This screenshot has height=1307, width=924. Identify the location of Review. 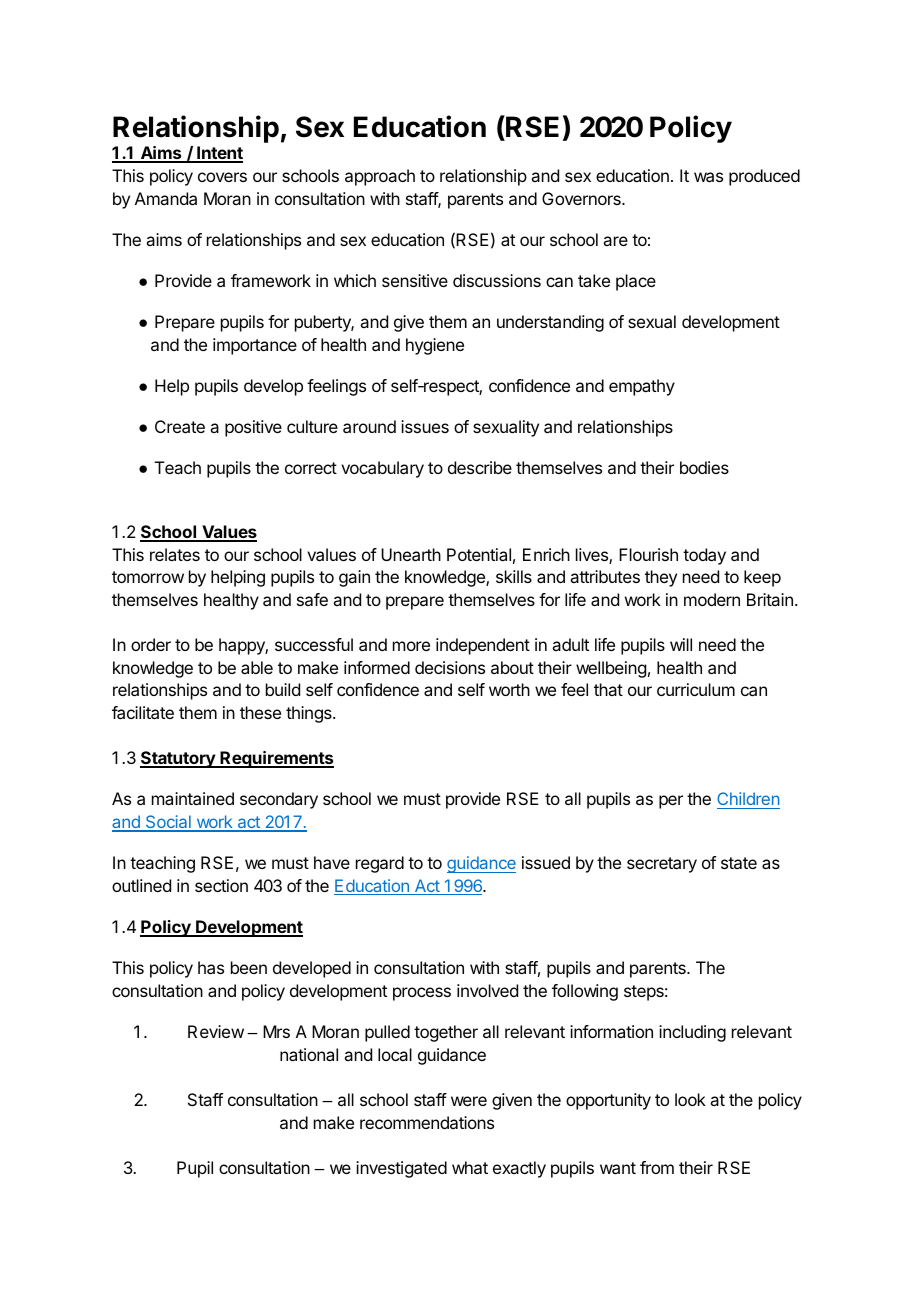
(216, 1031).
